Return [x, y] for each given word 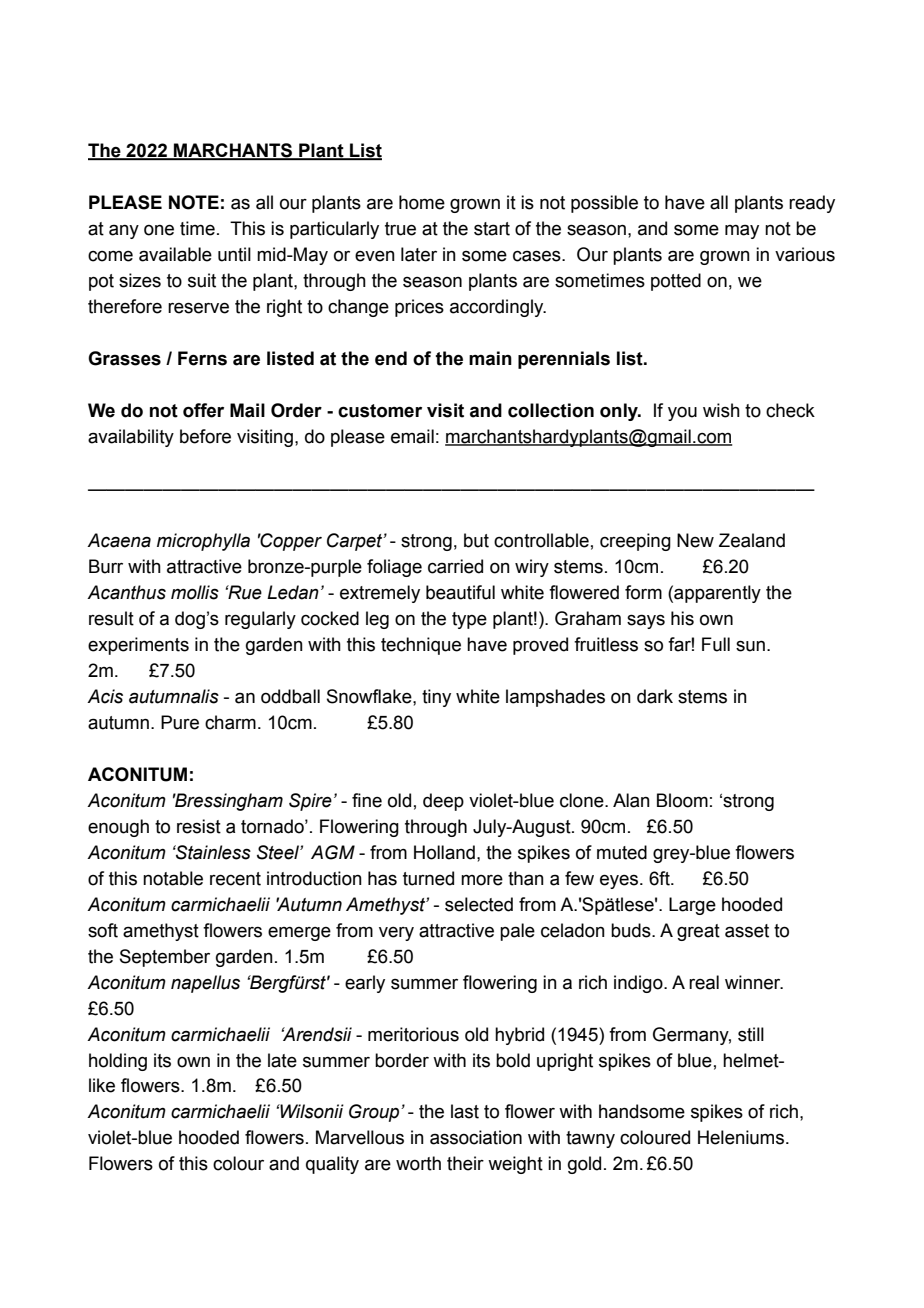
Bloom [682, 800]
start [492, 229]
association [476, 1137]
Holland [444, 852]
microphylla [203, 542]
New [695, 540]
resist [199, 826]
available [175, 254]
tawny [590, 1139]
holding [118, 1062]
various [805, 254]
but [476, 540]
